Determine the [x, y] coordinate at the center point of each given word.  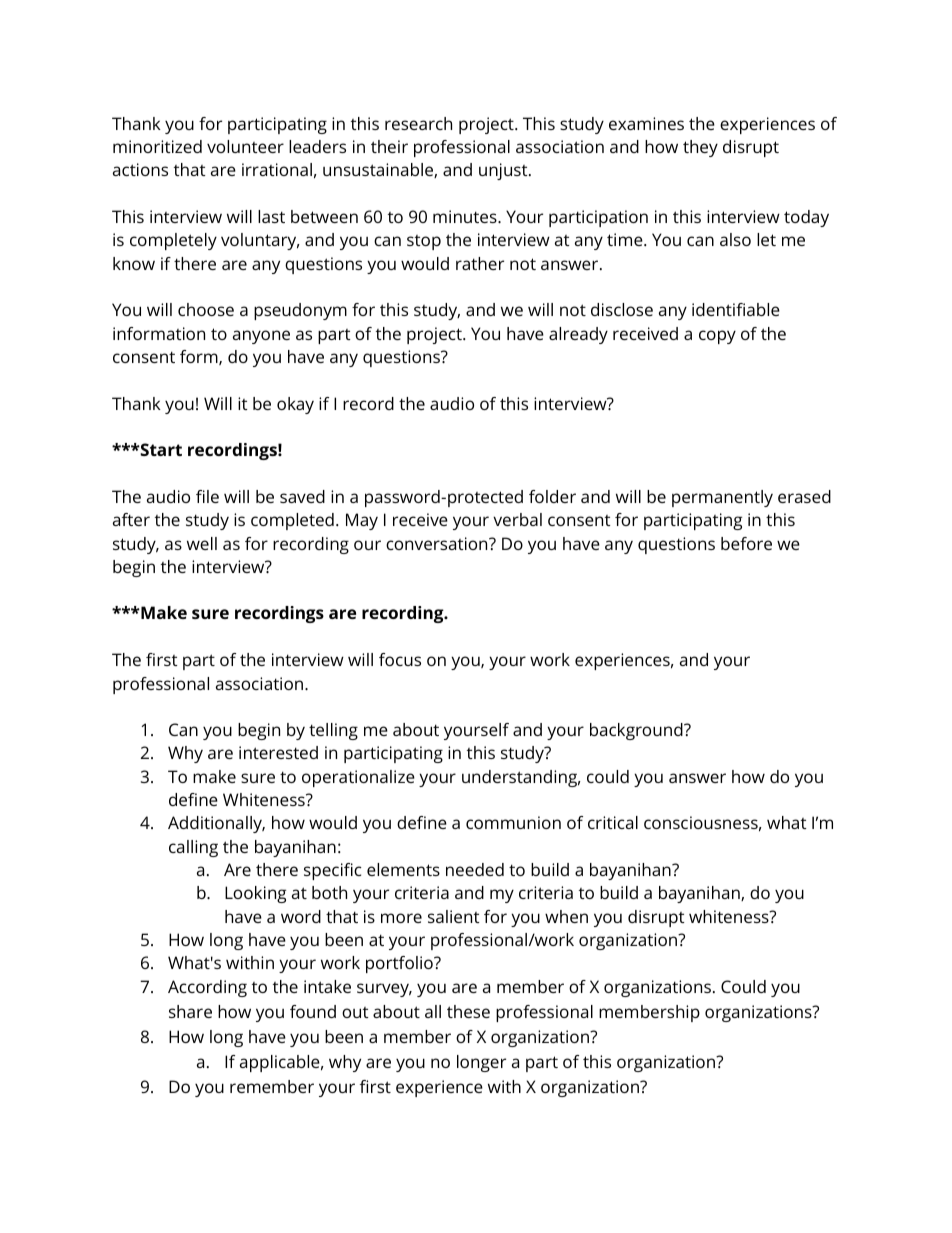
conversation [438, 543]
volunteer [245, 146]
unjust [504, 171]
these [468, 1011]
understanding [521, 778]
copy [717, 337]
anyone [261, 337]
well [202, 543]
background [637, 731]
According [207, 988]
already [578, 335]
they [700, 148]
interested [278, 752]
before [746, 543]
